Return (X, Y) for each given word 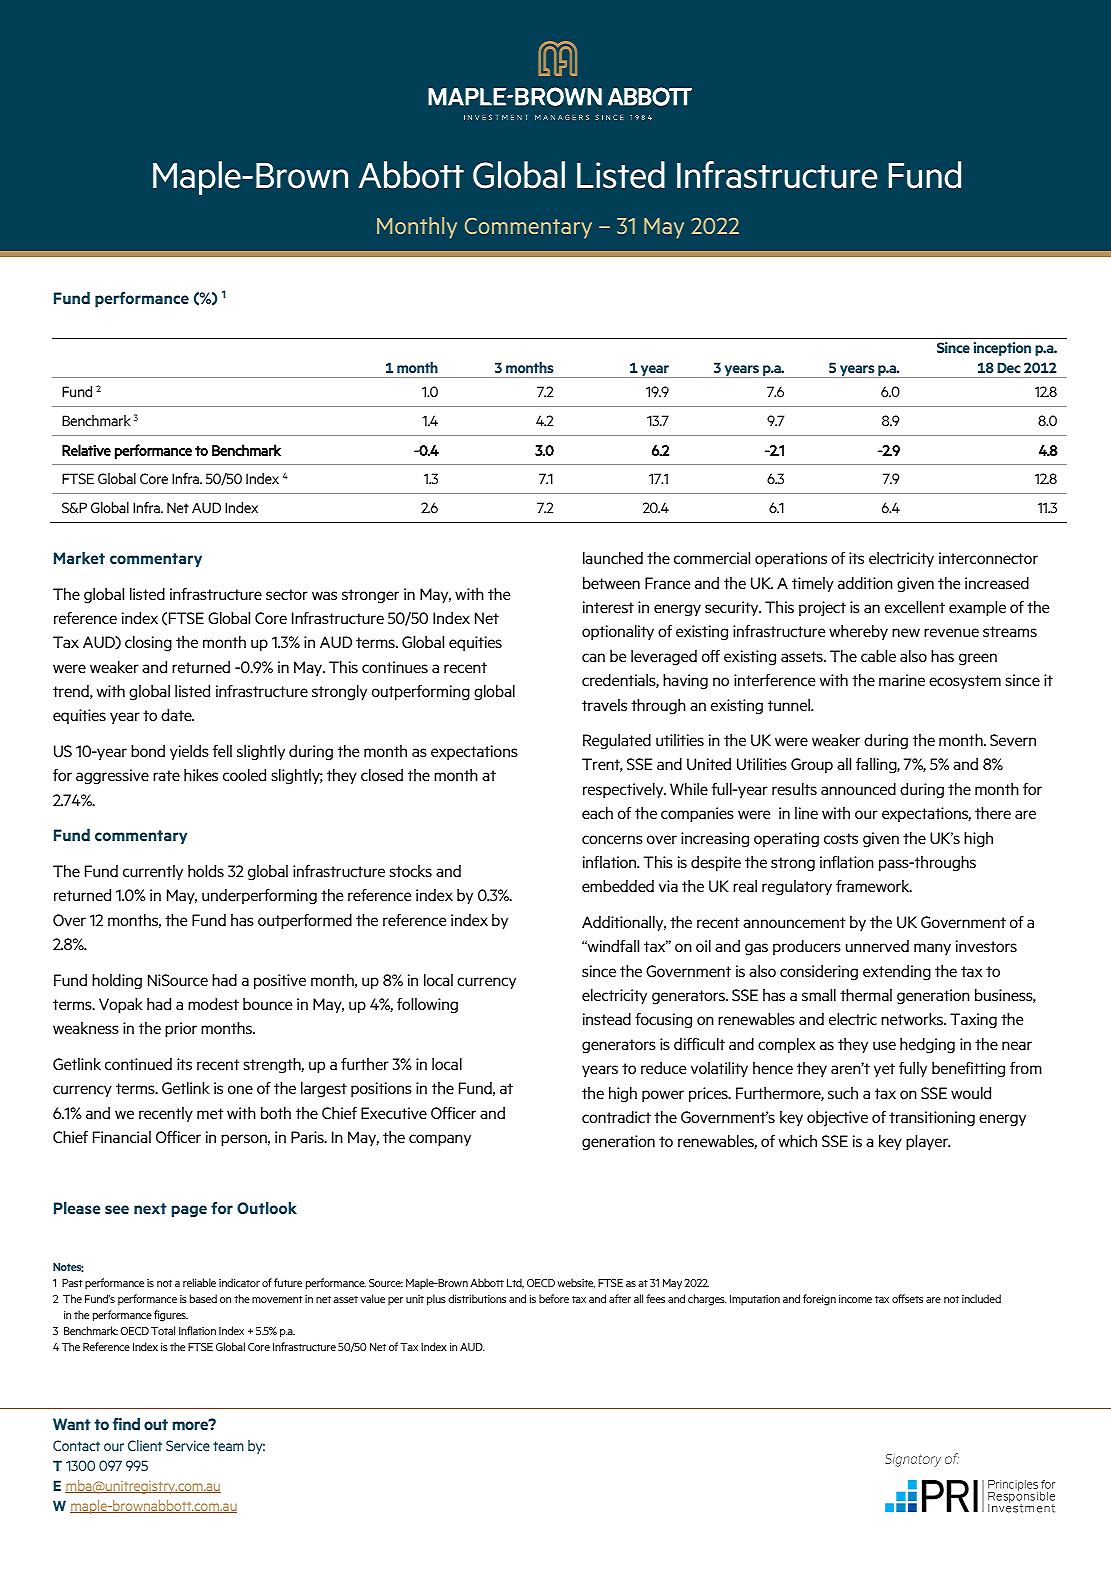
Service (188, 1445)
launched (613, 558)
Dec (1009, 367)
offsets (907, 1298)
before (554, 1298)
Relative (86, 450)
